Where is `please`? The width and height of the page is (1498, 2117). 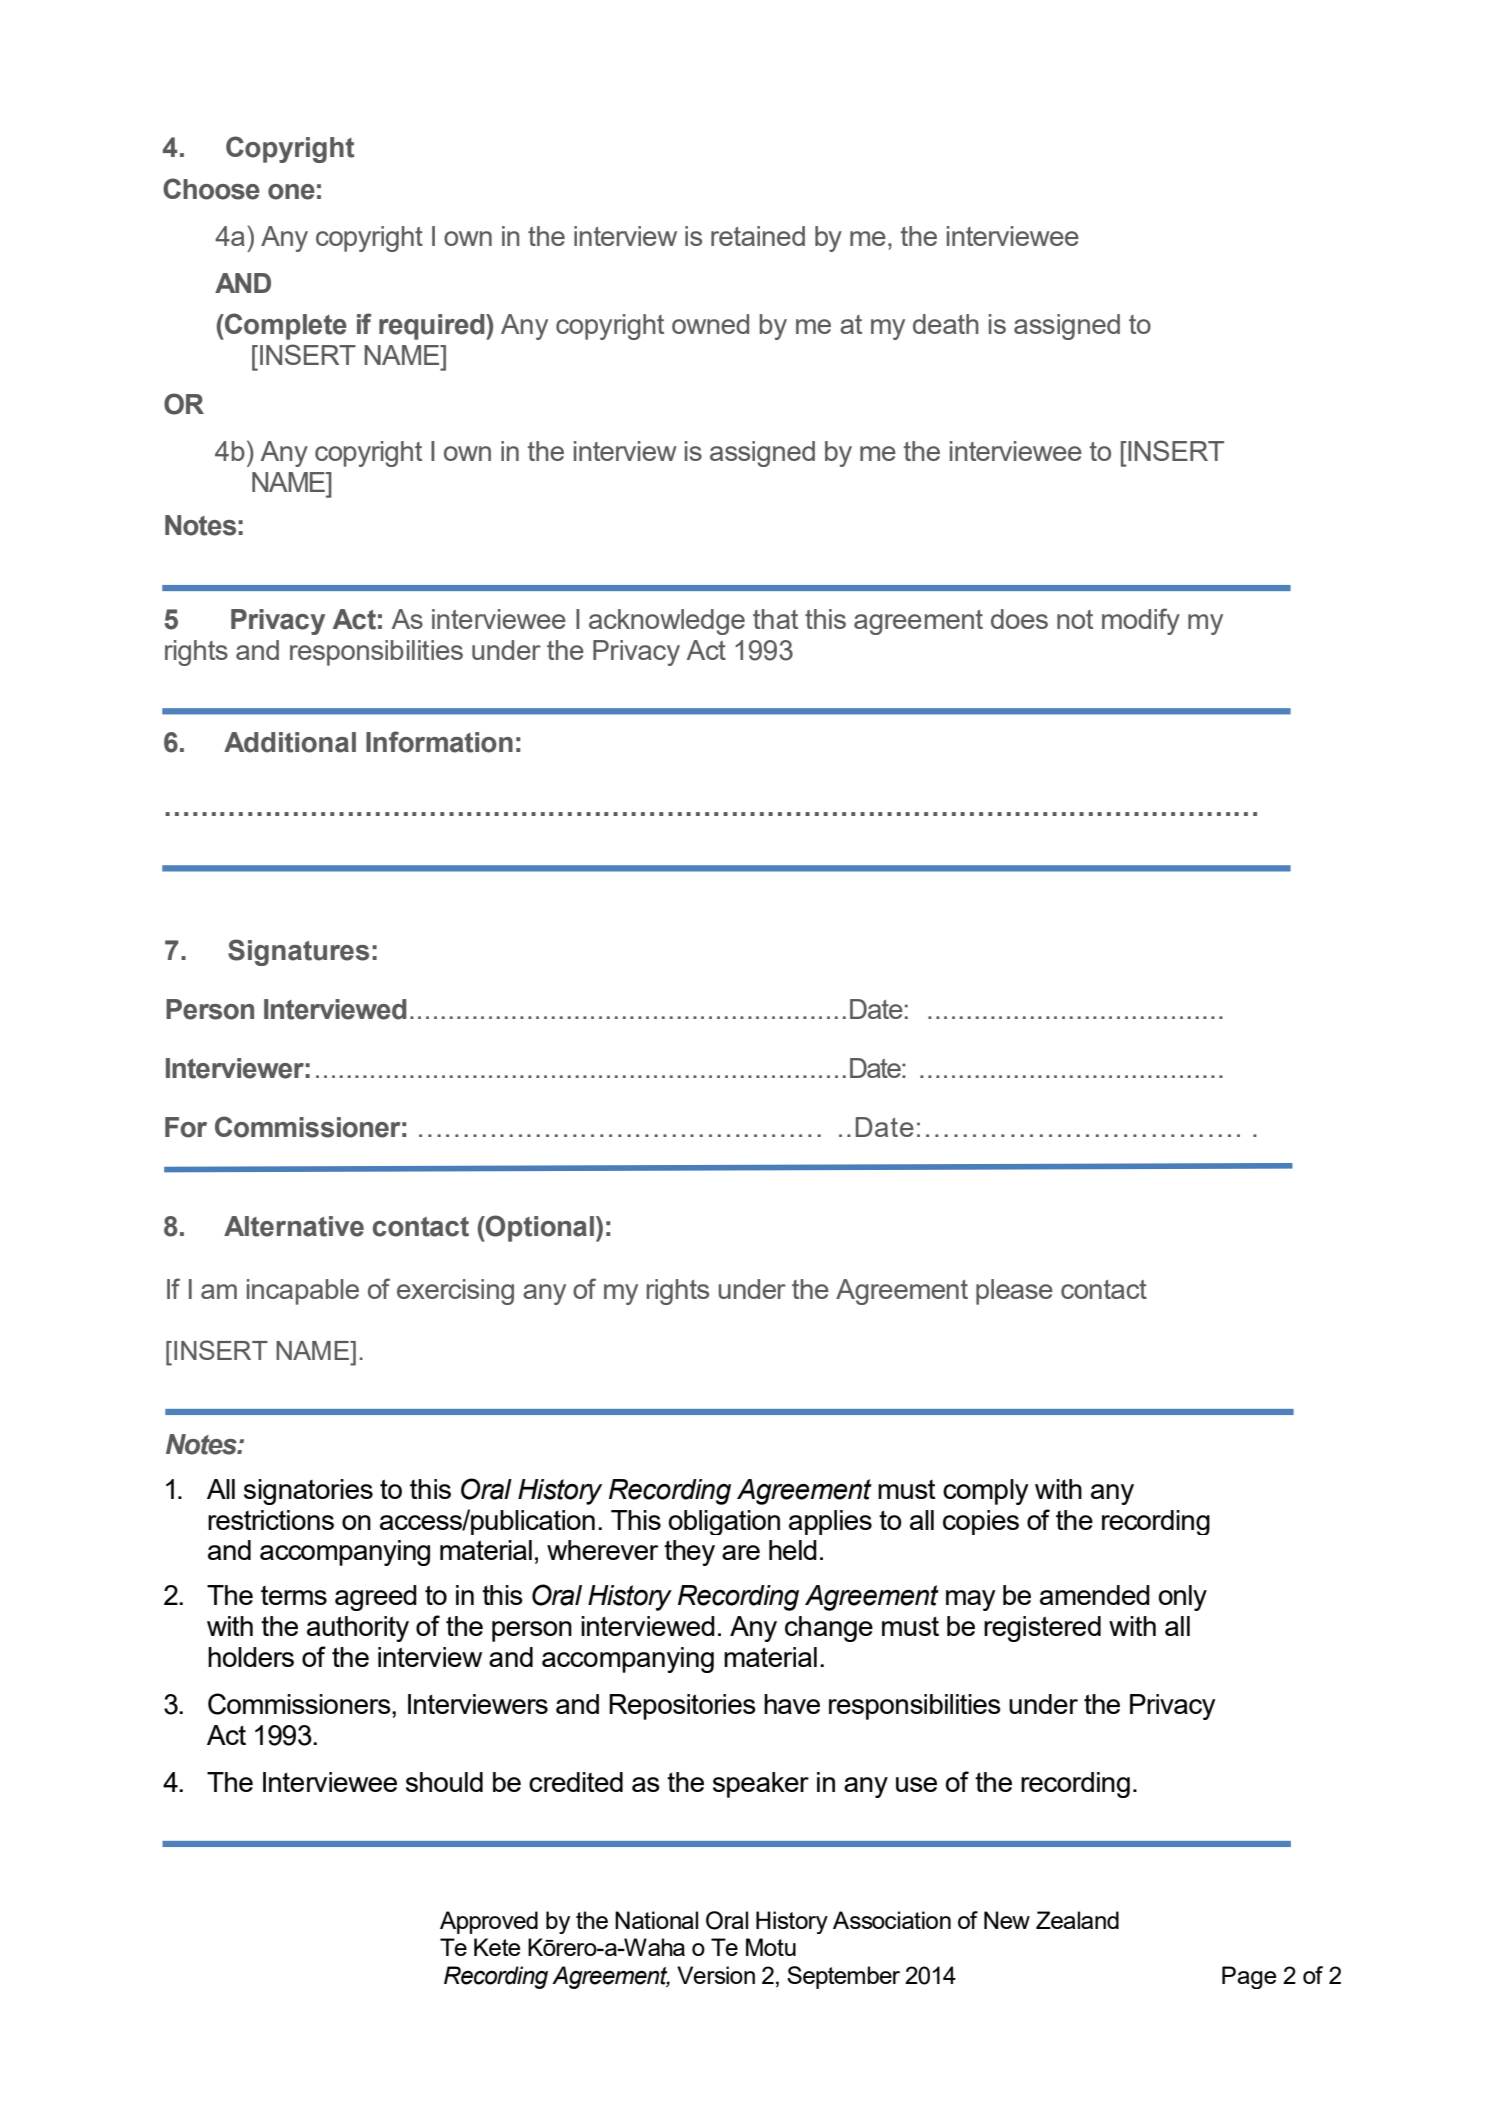 please is located at coordinates (1014, 1292).
